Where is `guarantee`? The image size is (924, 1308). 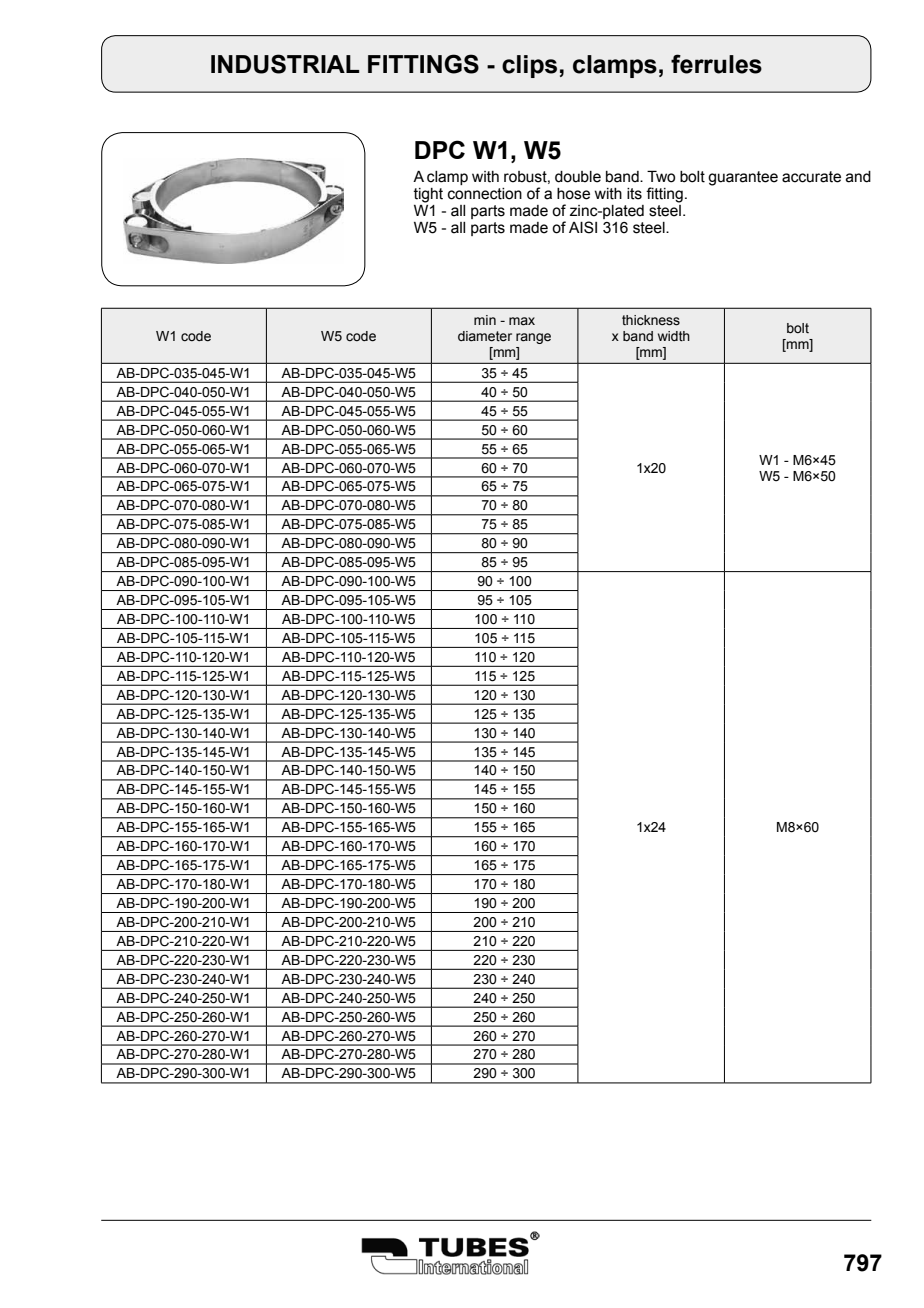
guarantee is located at coordinates (743, 178).
